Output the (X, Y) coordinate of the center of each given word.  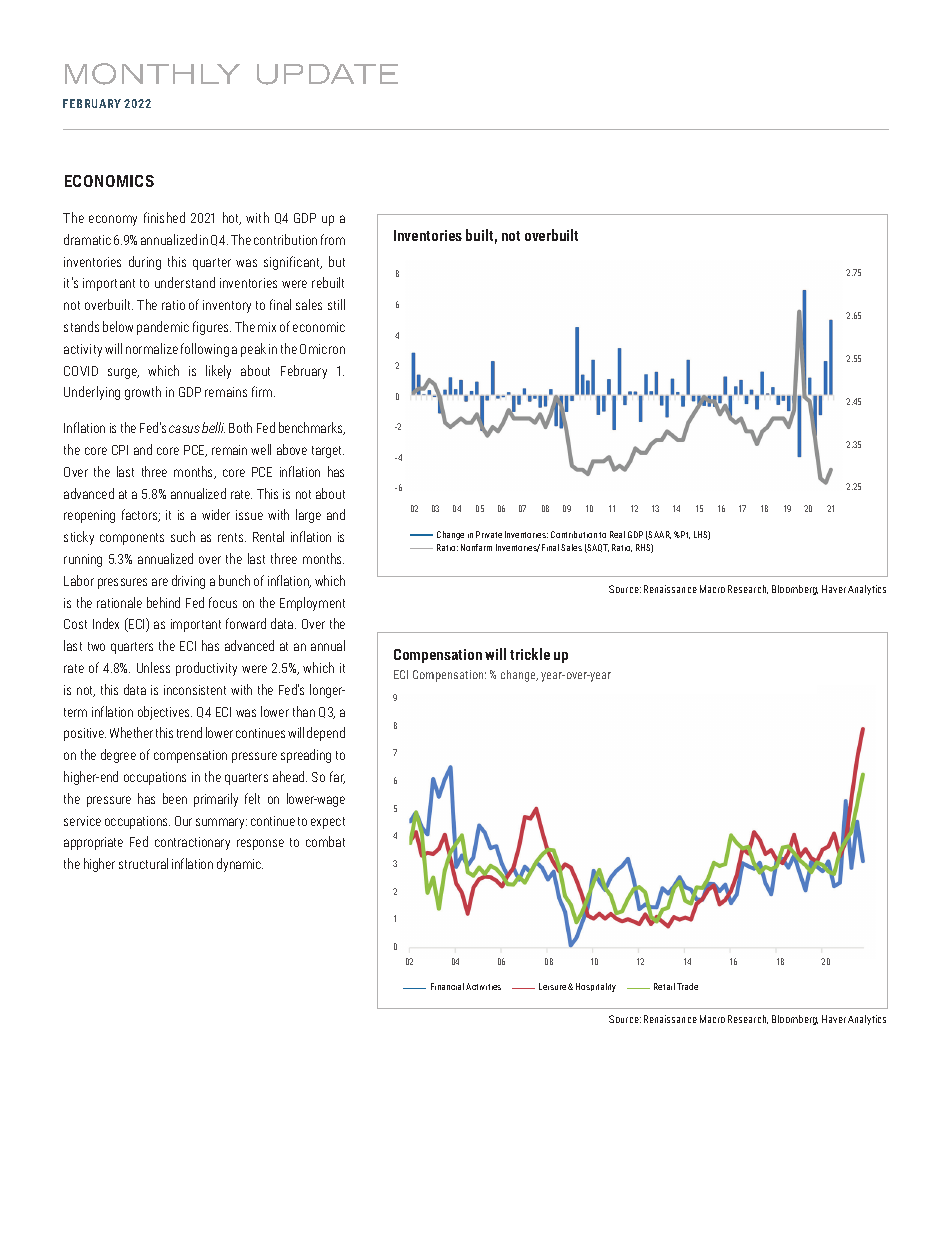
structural (143, 863)
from (333, 239)
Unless (153, 667)
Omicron (322, 349)
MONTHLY (152, 74)
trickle (530, 654)
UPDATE (327, 74)
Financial (447, 986)
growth (143, 393)
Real (617, 534)
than (304, 711)
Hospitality (596, 987)
